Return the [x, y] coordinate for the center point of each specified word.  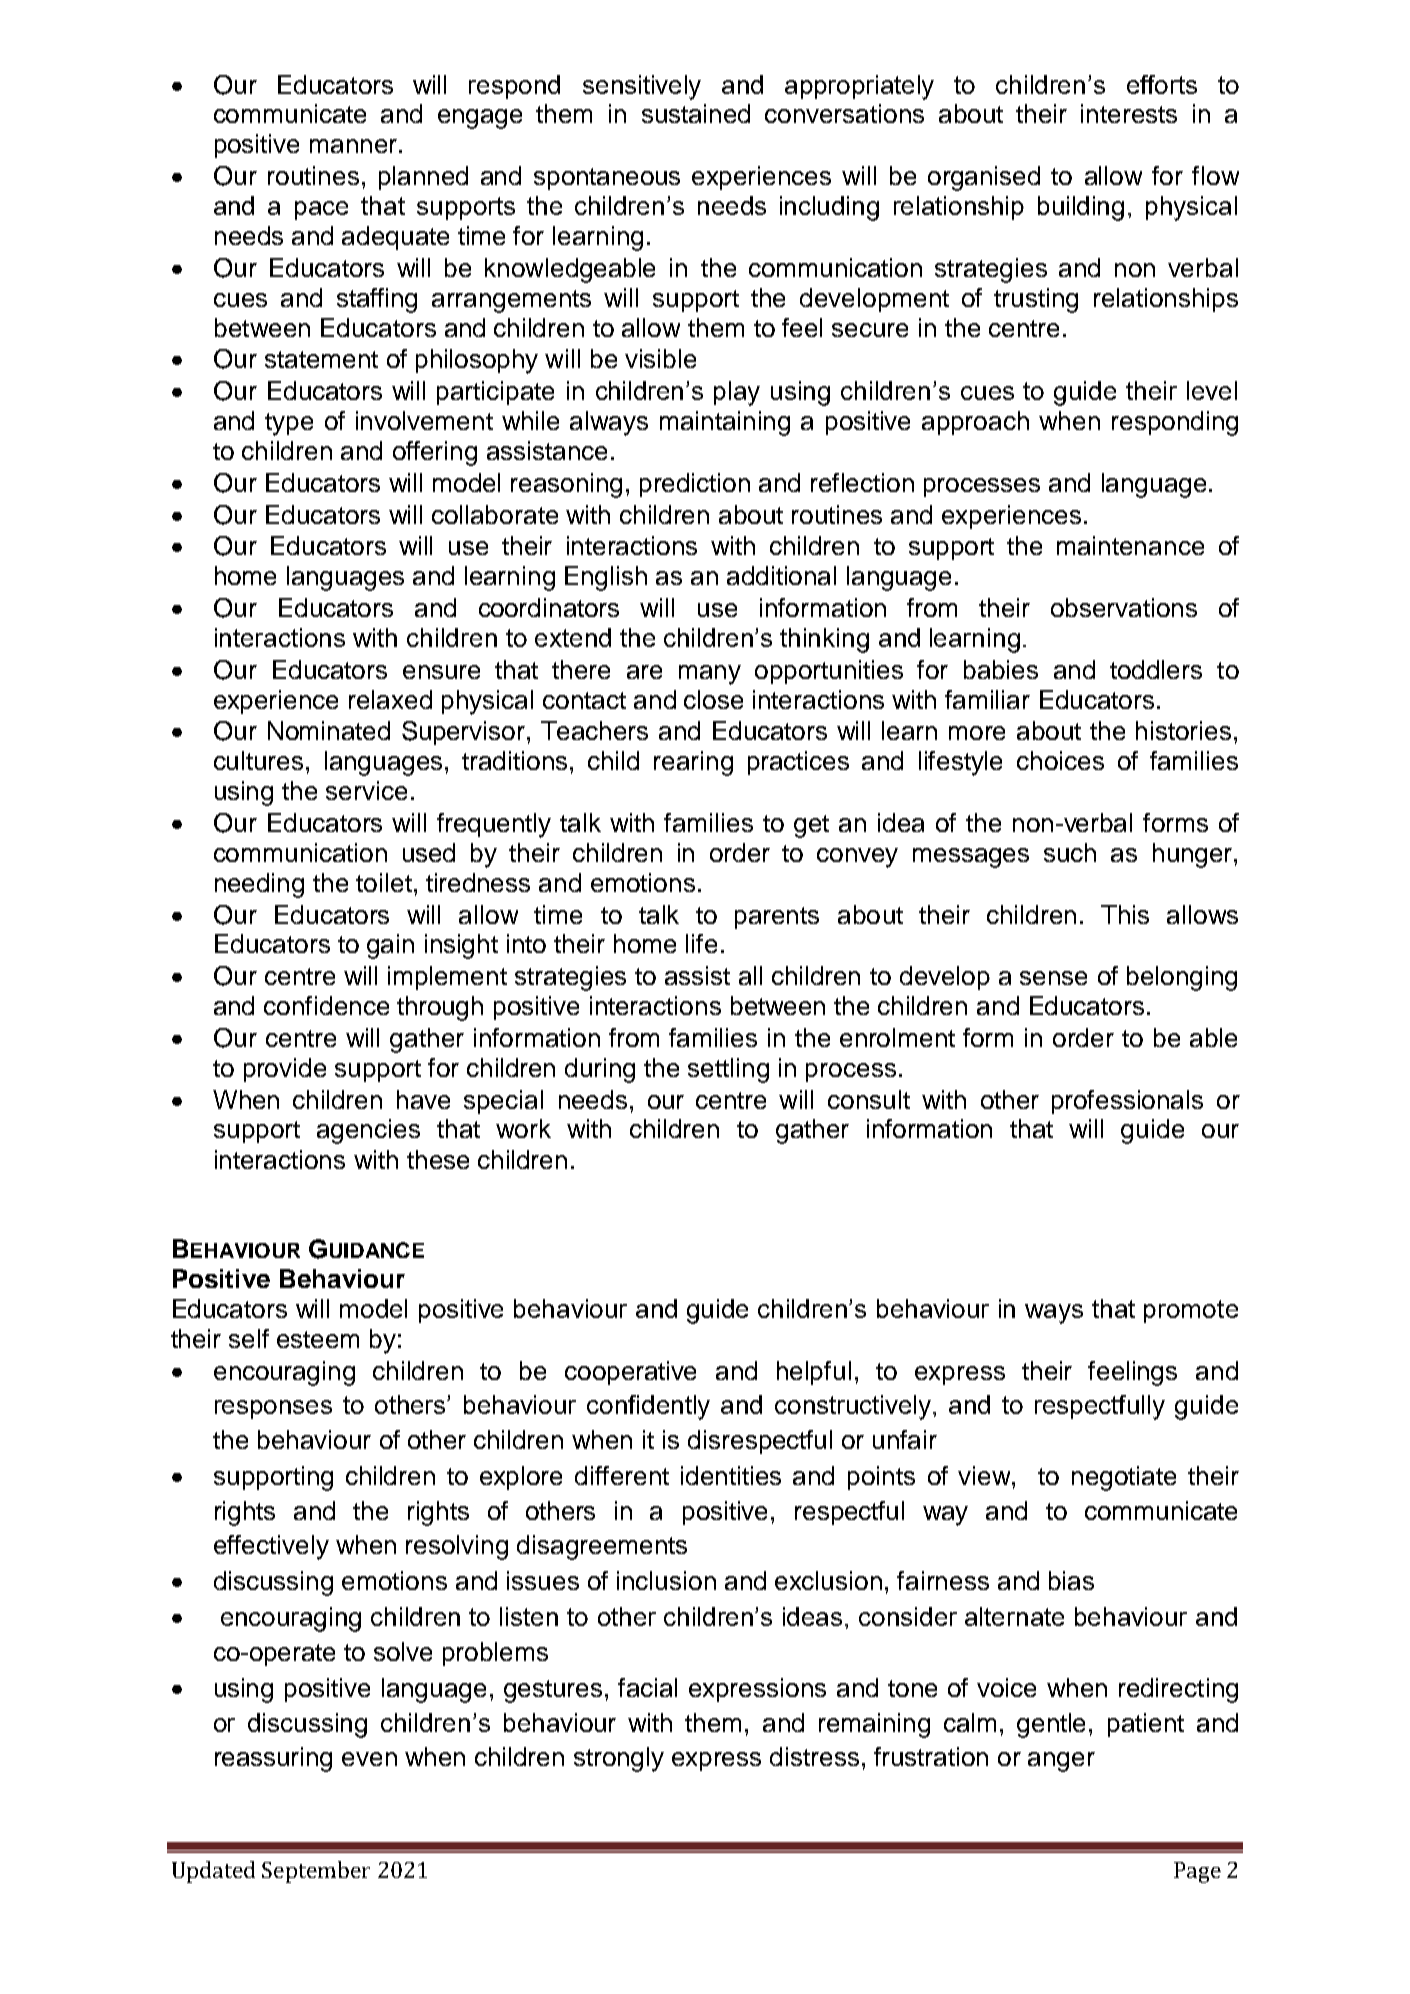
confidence [326, 1005]
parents [777, 918]
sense [1053, 978]
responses [273, 1409]
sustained [696, 113]
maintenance [1130, 545]
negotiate [1124, 1478]
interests [1129, 113]
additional [781, 575]
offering [435, 453]
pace [321, 210]
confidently [648, 1407]
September [316, 1872]
